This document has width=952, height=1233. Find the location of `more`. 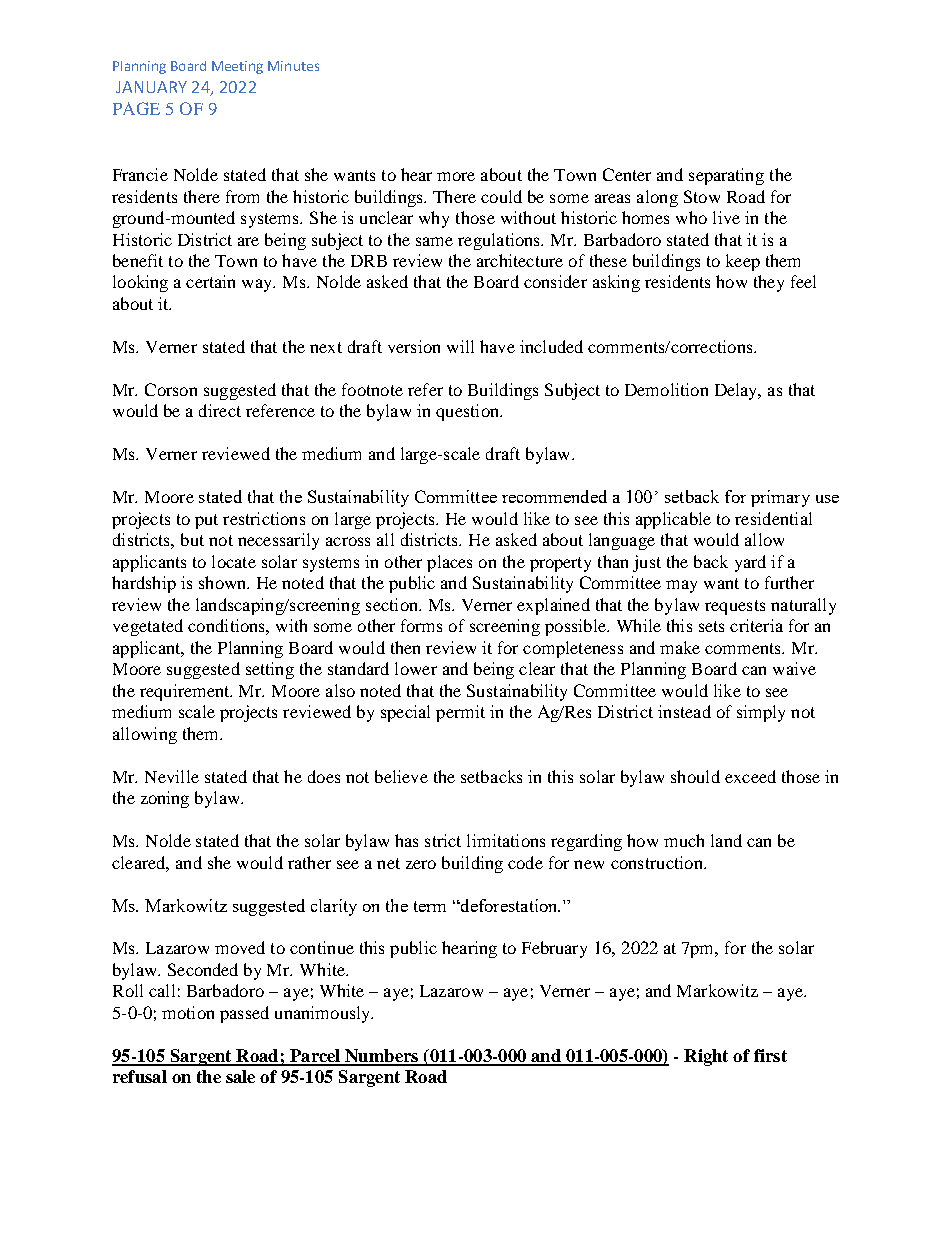

more is located at coordinates (456, 176).
